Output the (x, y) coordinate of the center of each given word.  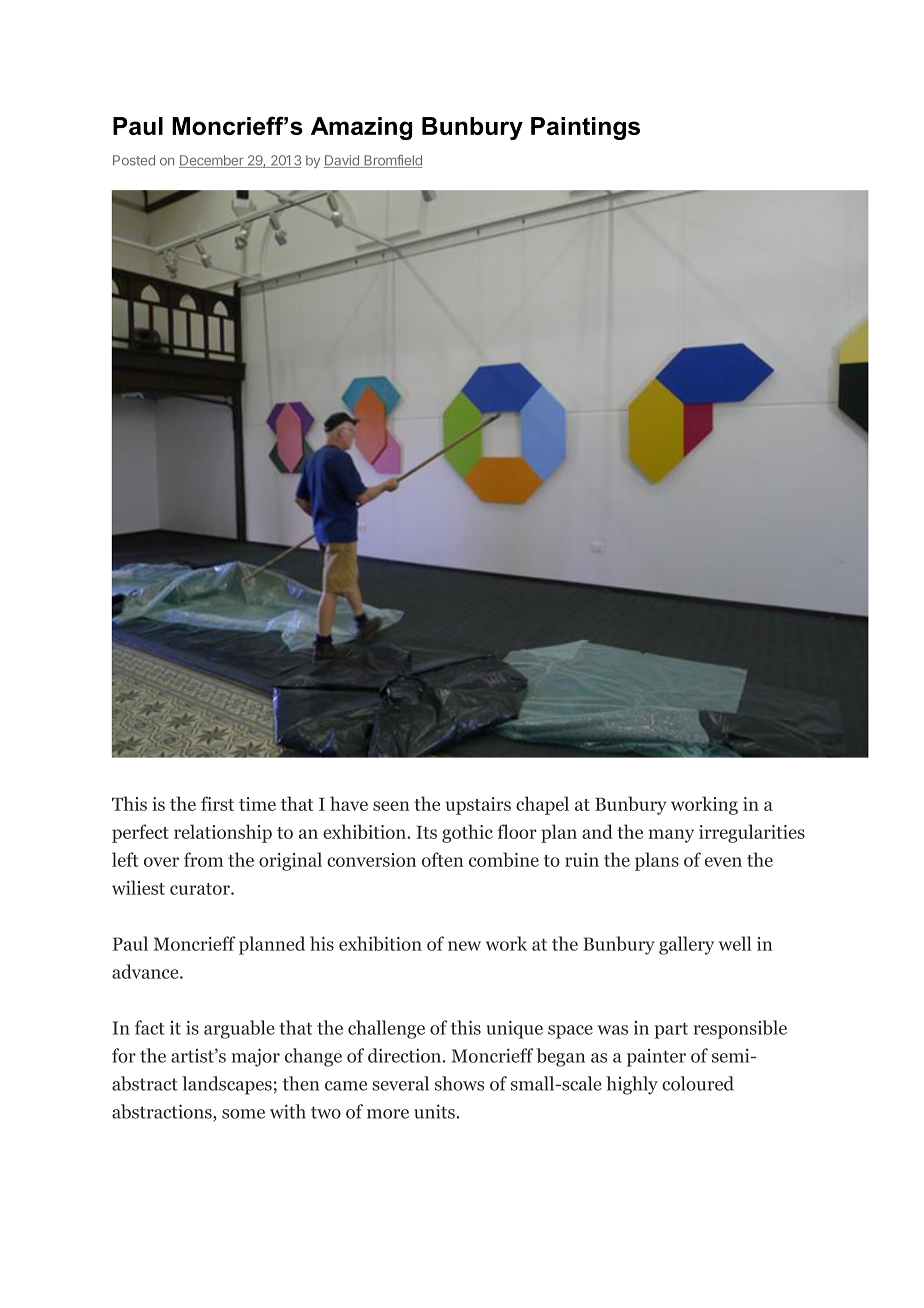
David (342, 161)
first (217, 803)
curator (201, 889)
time (257, 804)
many (671, 836)
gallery (686, 945)
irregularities (752, 833)
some (243, 1114)
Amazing (361, 128)
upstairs (478, 806)
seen (391, 806)
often (443, 859)
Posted (134, 160)
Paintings (585, 128)
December (212, 161)
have (349, 803)
